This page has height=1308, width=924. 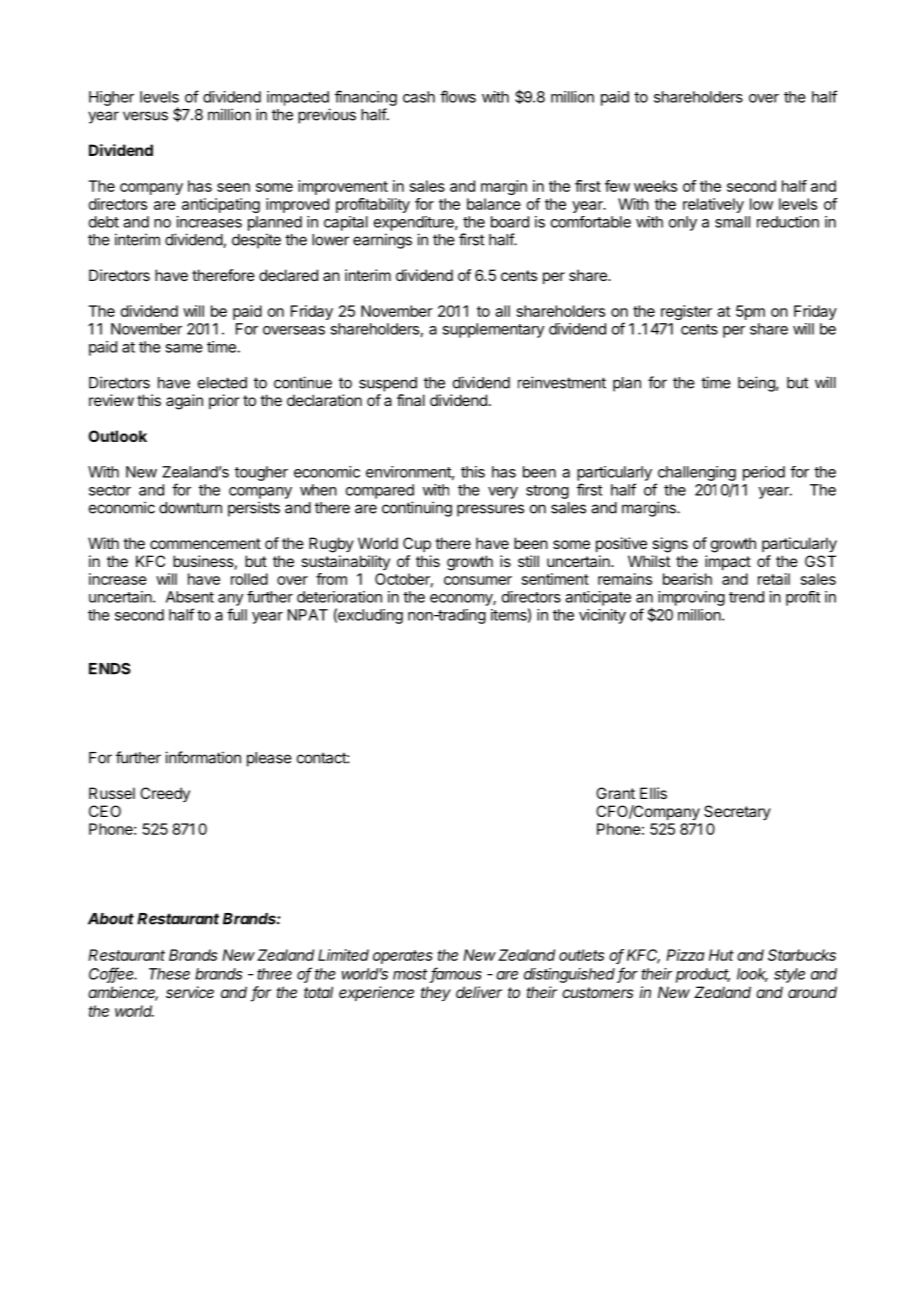 I want to click on trend, so click(x=746, y=597).
